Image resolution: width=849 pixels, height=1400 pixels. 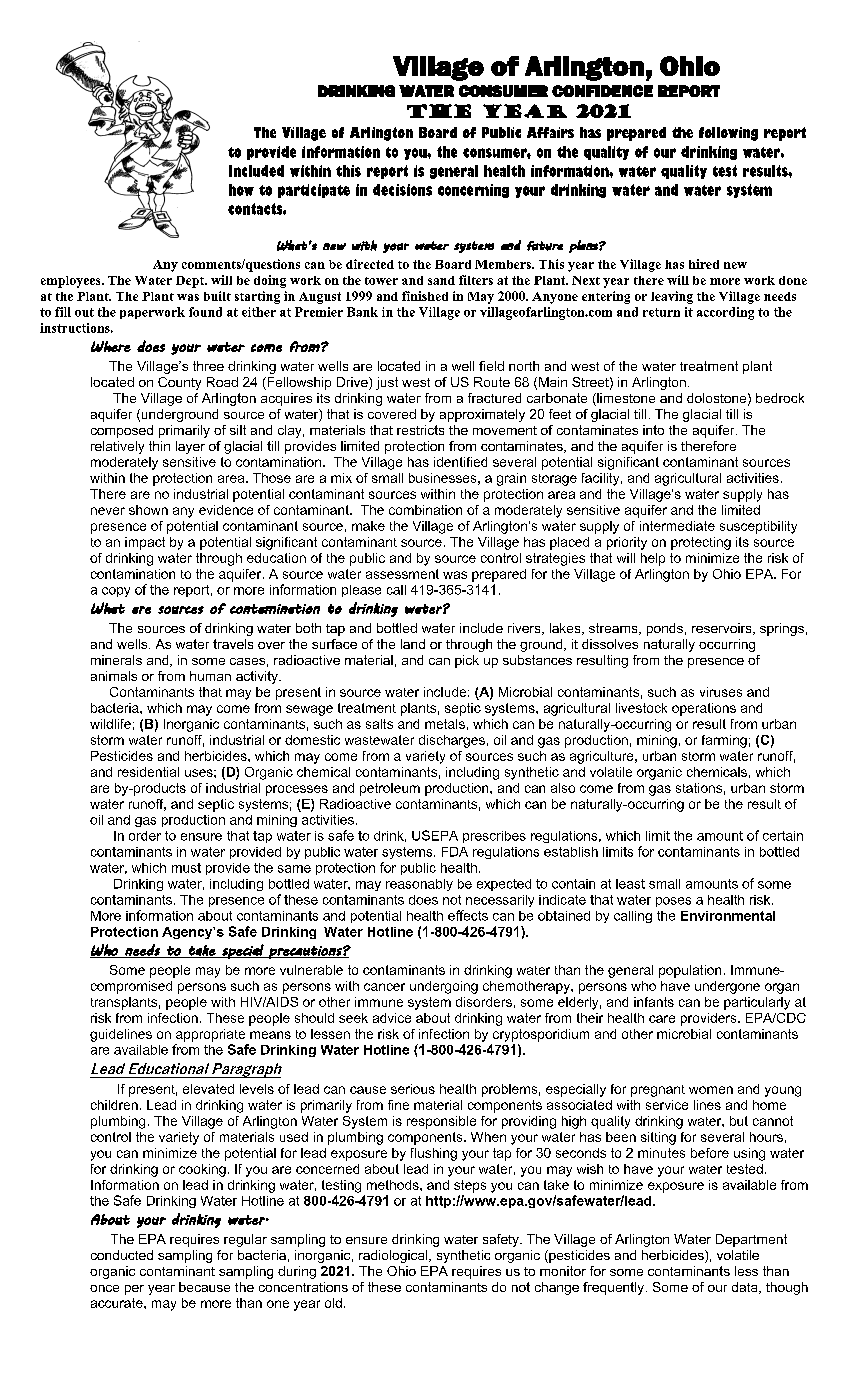 What do you see at coordinates (394, 1256) in the page?
I see `radiological` at bounding box center [394, 1256].
